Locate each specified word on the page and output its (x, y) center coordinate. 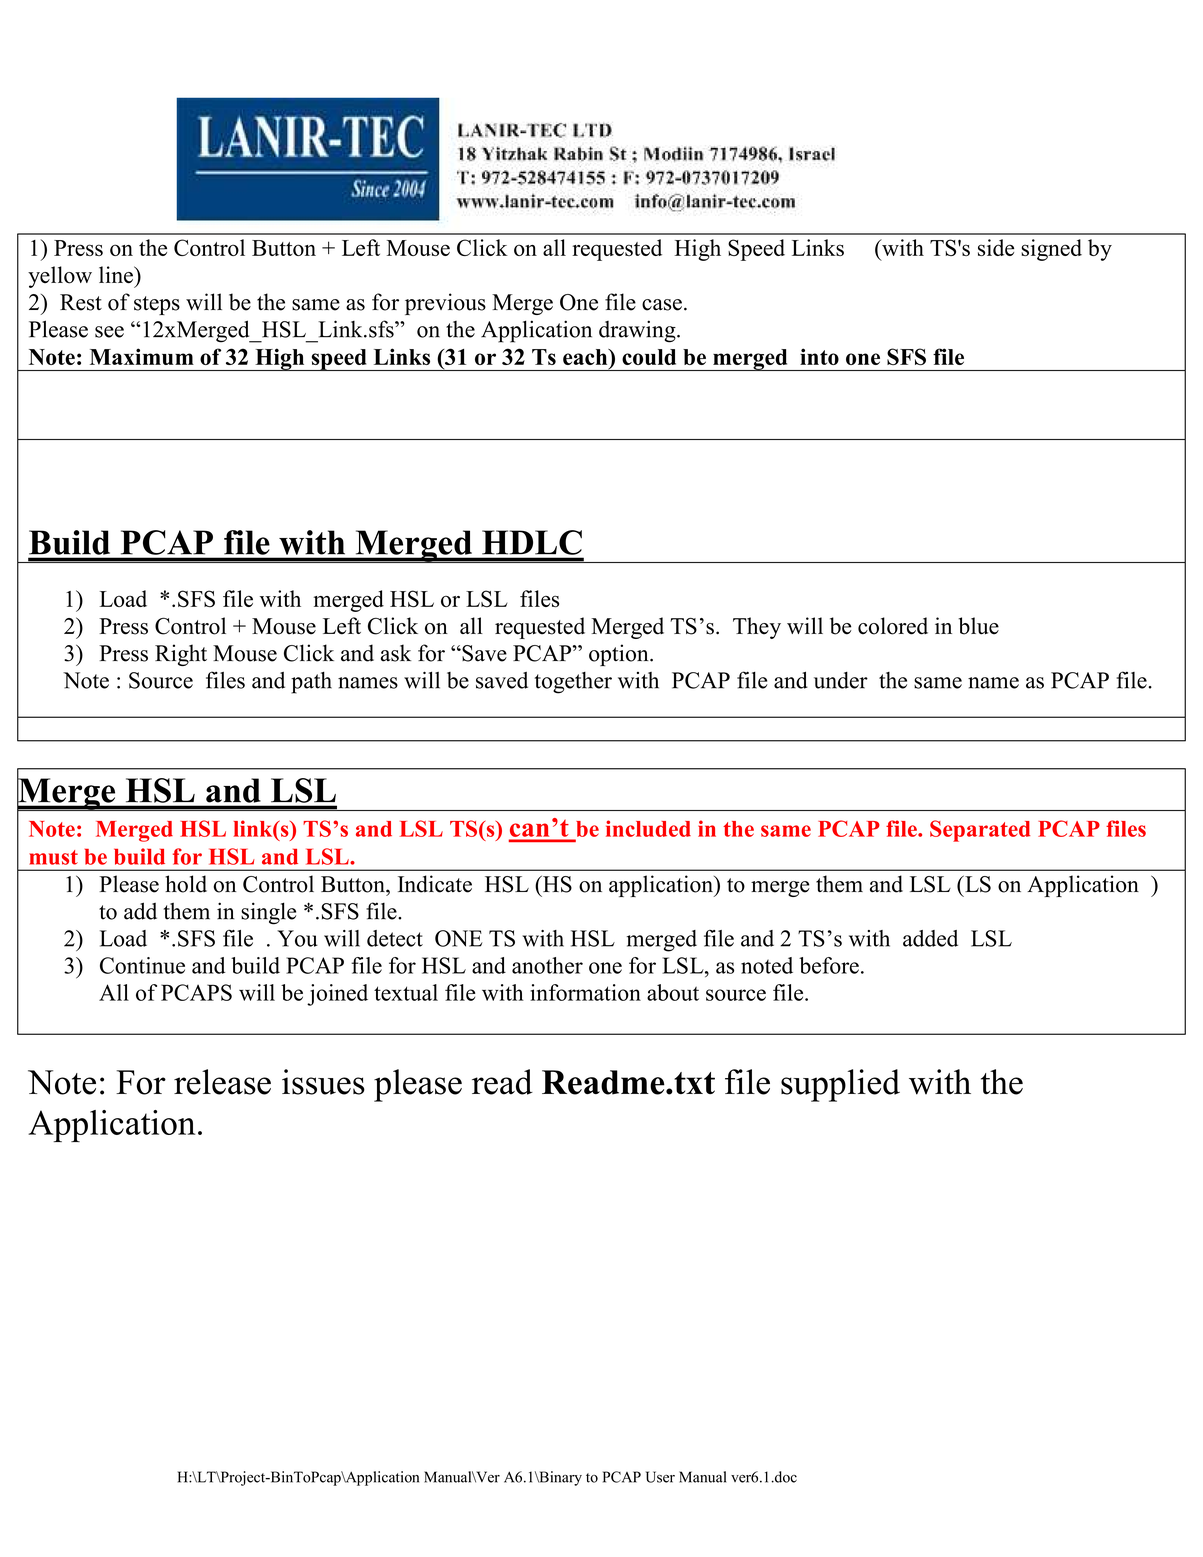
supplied (840, 1085)
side (996, 247)
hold (186, 884)
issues (323, 1082)
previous (445, 304)
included (648, 828)
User (660, 1477)
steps (157, 305)
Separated (980, 831)
